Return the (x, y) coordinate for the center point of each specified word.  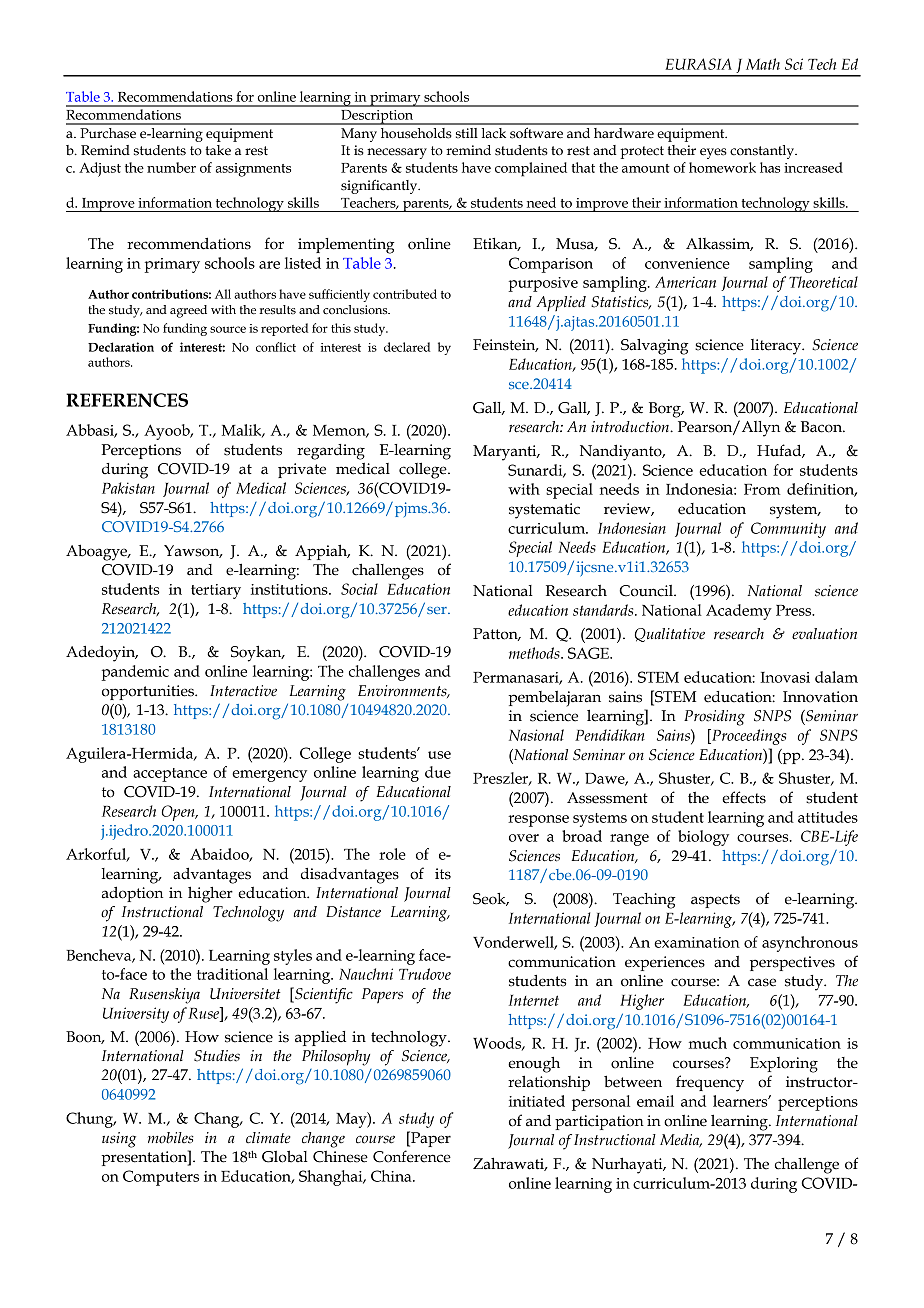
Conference (412, 1156)
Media (681, 1141)
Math (763, 64)
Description (377, 117)
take (218, 150)
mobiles (171, 1138)
